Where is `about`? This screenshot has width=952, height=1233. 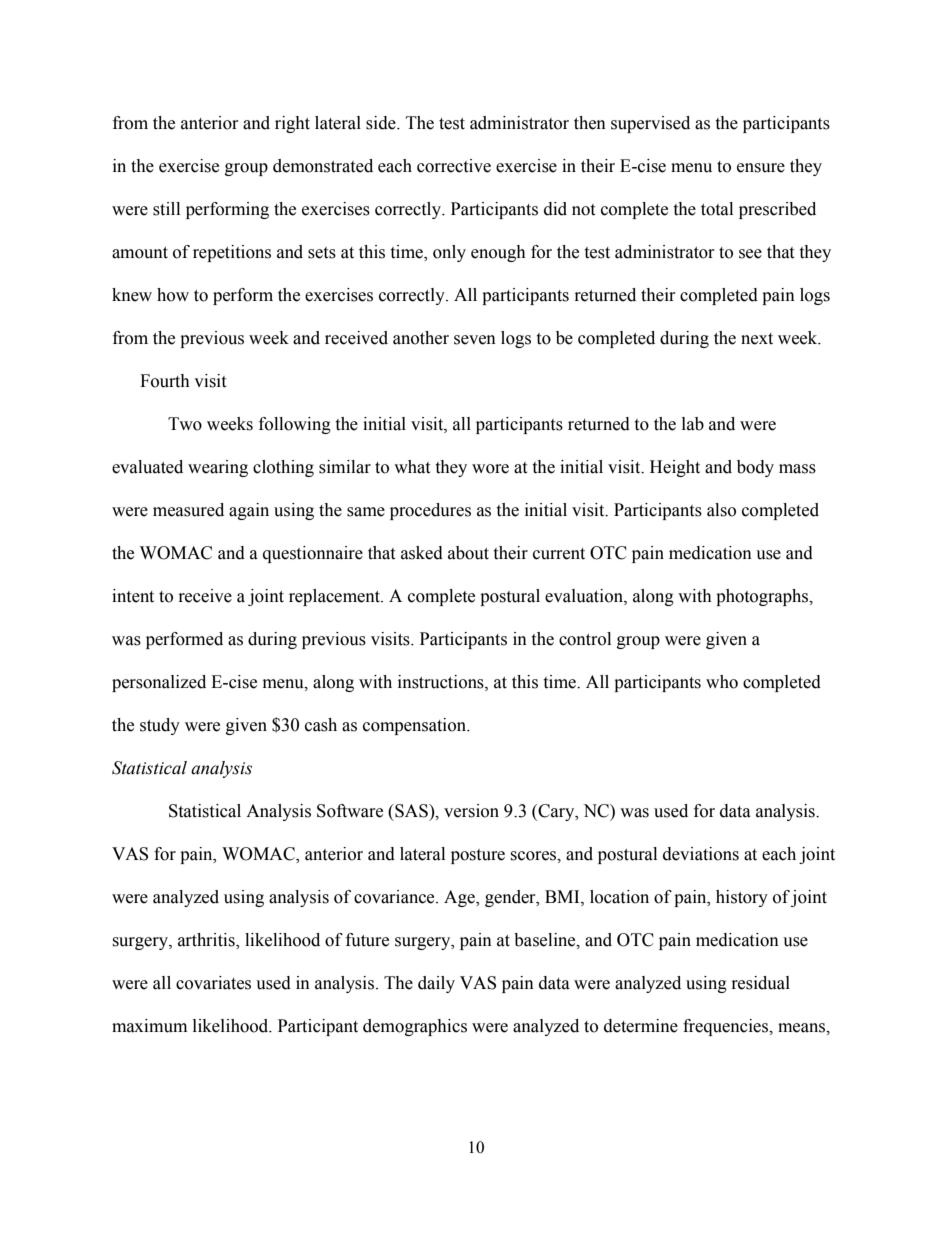
about is located at coordinates (468, 553).
